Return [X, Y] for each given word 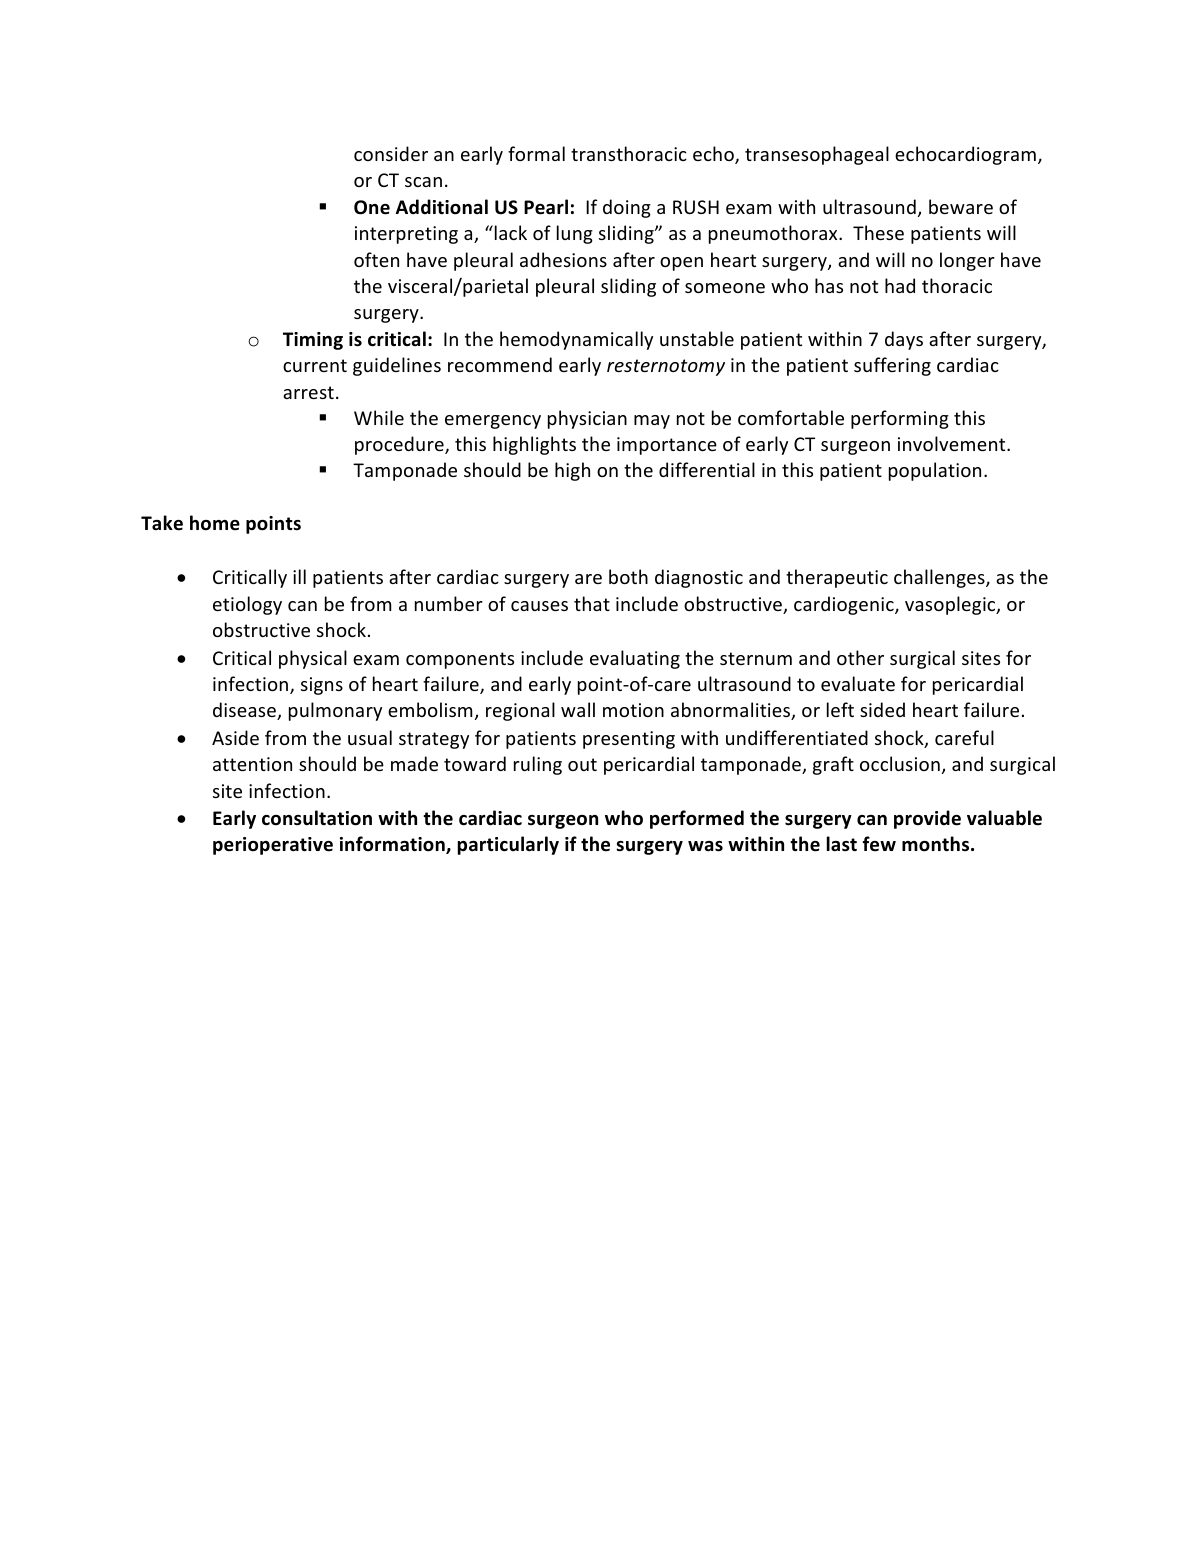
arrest [308, 392]
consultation [317, 818]
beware [961, 206]
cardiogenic [845, 605]
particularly [508, 845]
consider [391, 153]
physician [587, 419]
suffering [892, 366]
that [592, 603]
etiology [247, 605]
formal [536, 153]
